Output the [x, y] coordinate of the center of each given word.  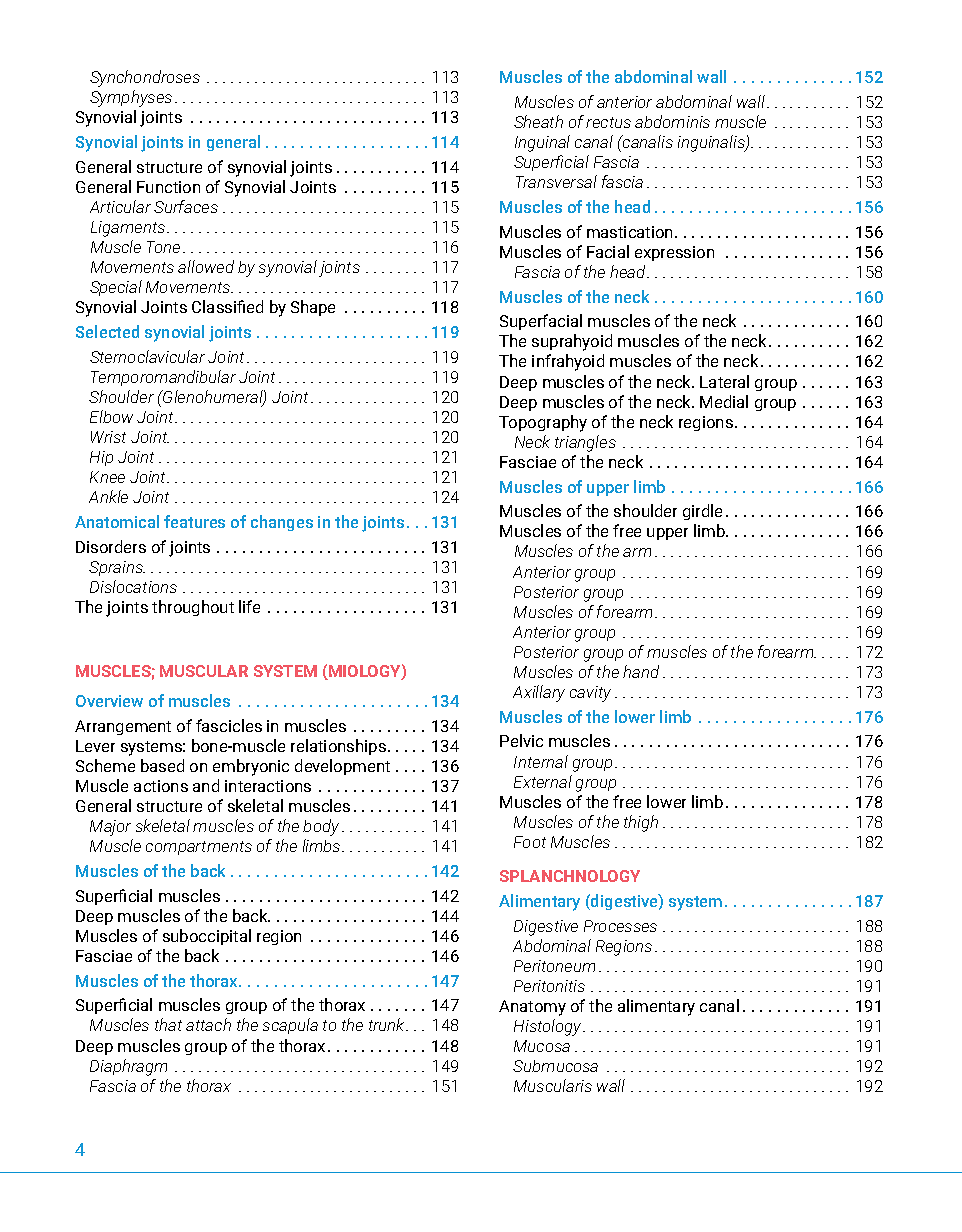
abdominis [672, 121]
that [168, 1024]
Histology [549, 1027]
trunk [388, 1024]
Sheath [538, 121]
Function [168, 187]
